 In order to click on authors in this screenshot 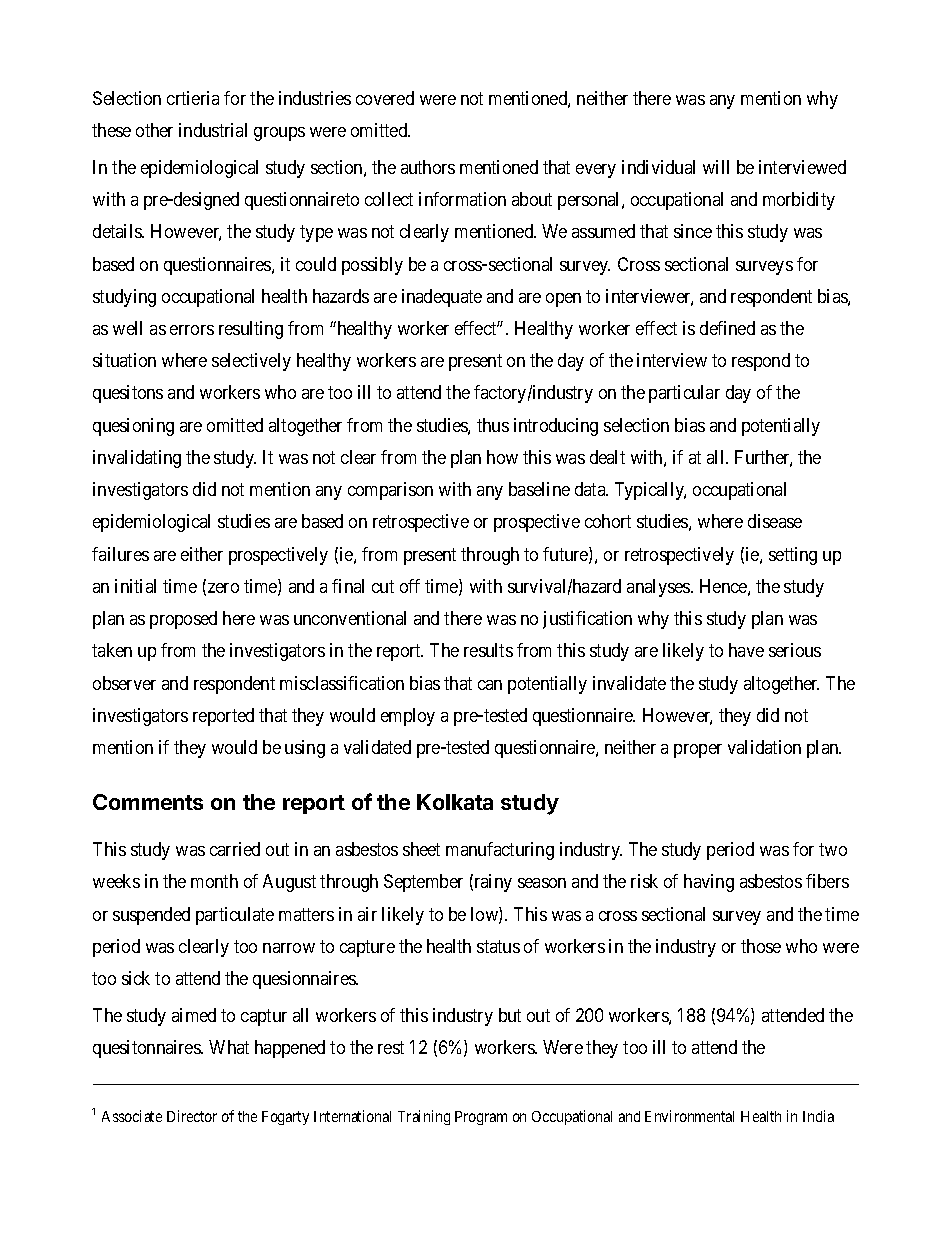, I will do `click(428, 167)`.
